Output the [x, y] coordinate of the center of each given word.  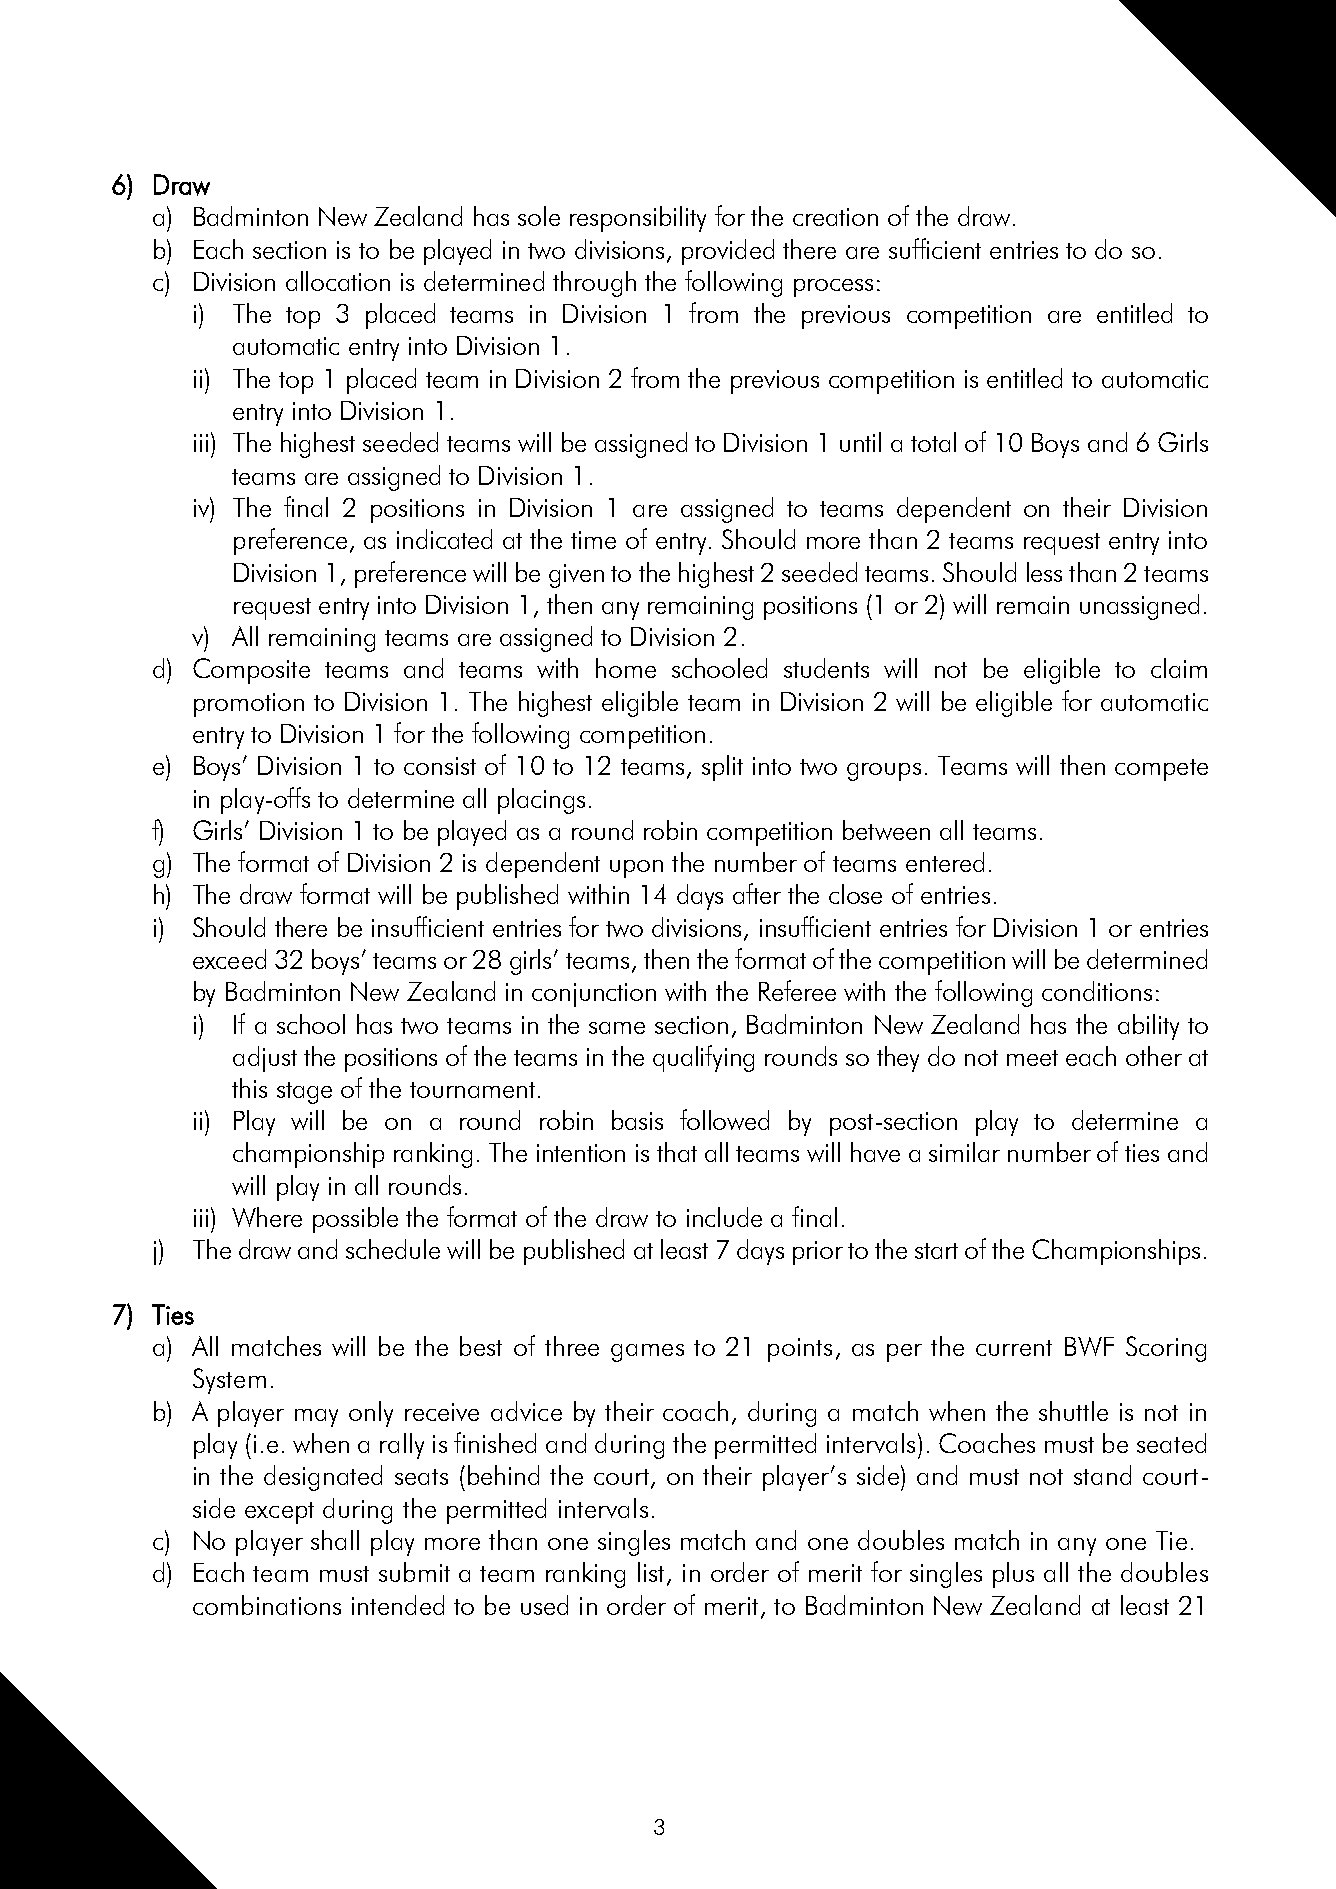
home [626, 668]
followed [724, 1119]
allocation [338, 281]
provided [728, 252]
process [833, 288]
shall [335, 1540]
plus [1013, 1575]
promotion [249, 705]
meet [1032, 1058]
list [653, 1573]
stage [304, 1093]
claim [1179, 668]
